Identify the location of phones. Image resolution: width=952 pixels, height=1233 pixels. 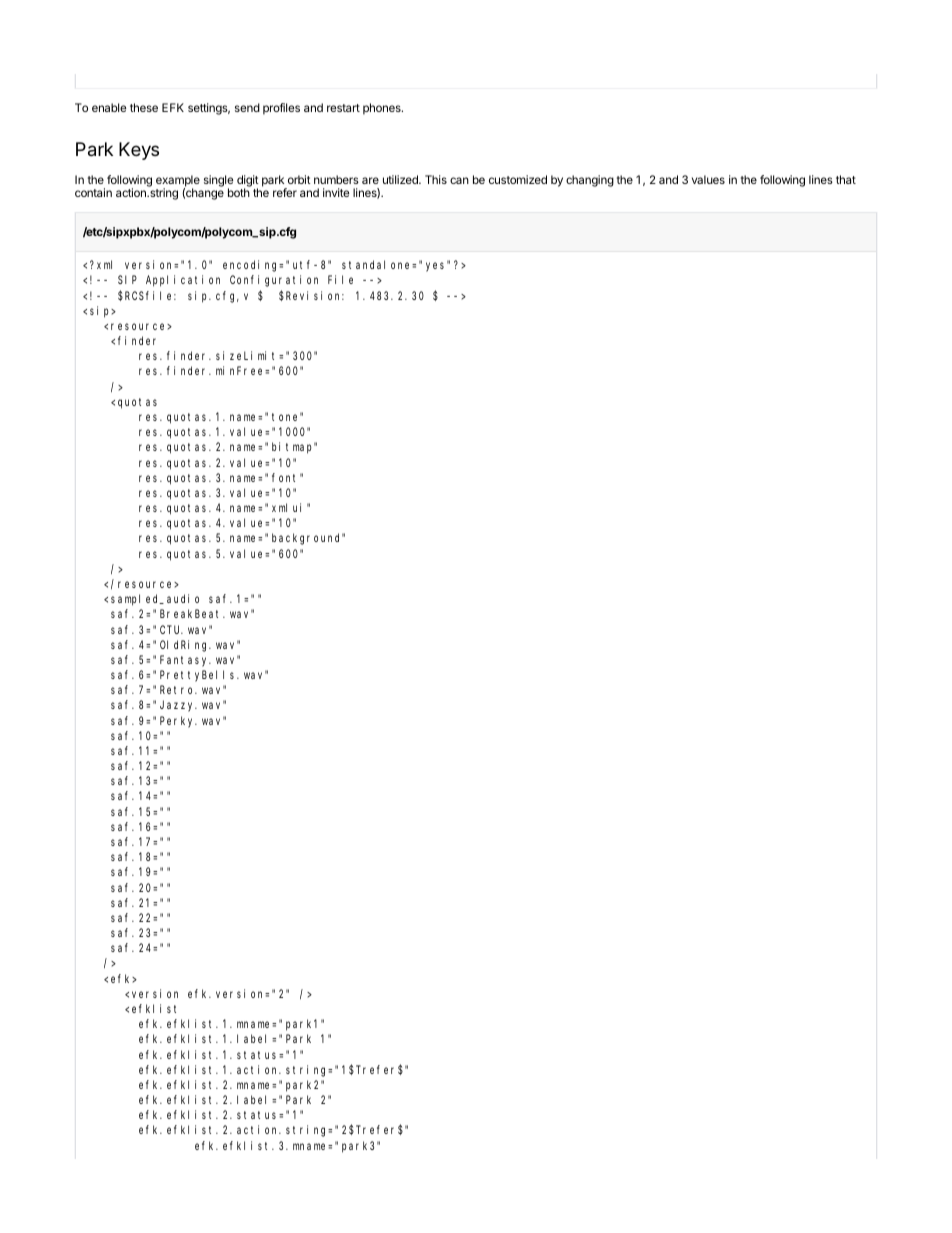
(383, 109).
